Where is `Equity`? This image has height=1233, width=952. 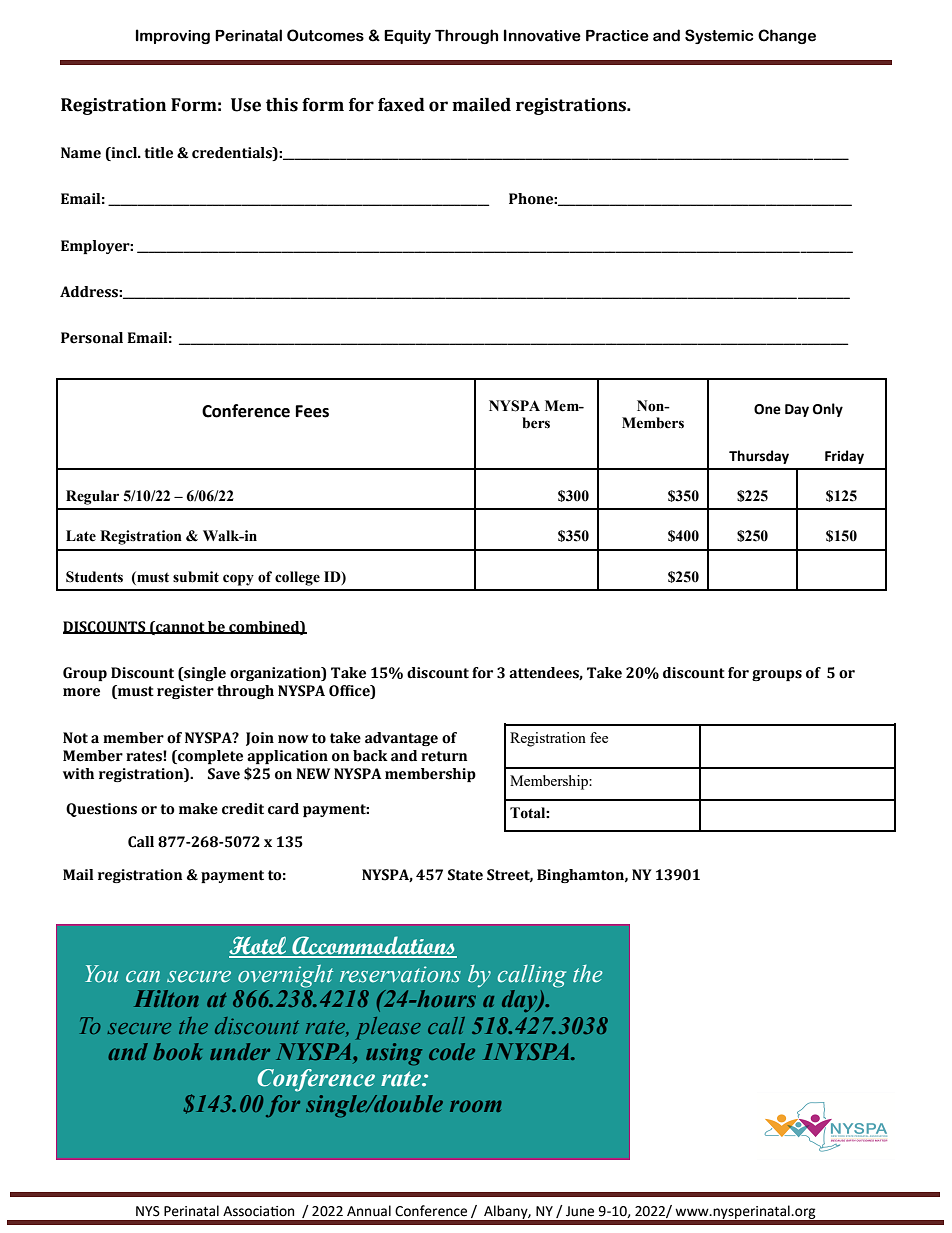 Equity is located at coordinates (407, 37).
